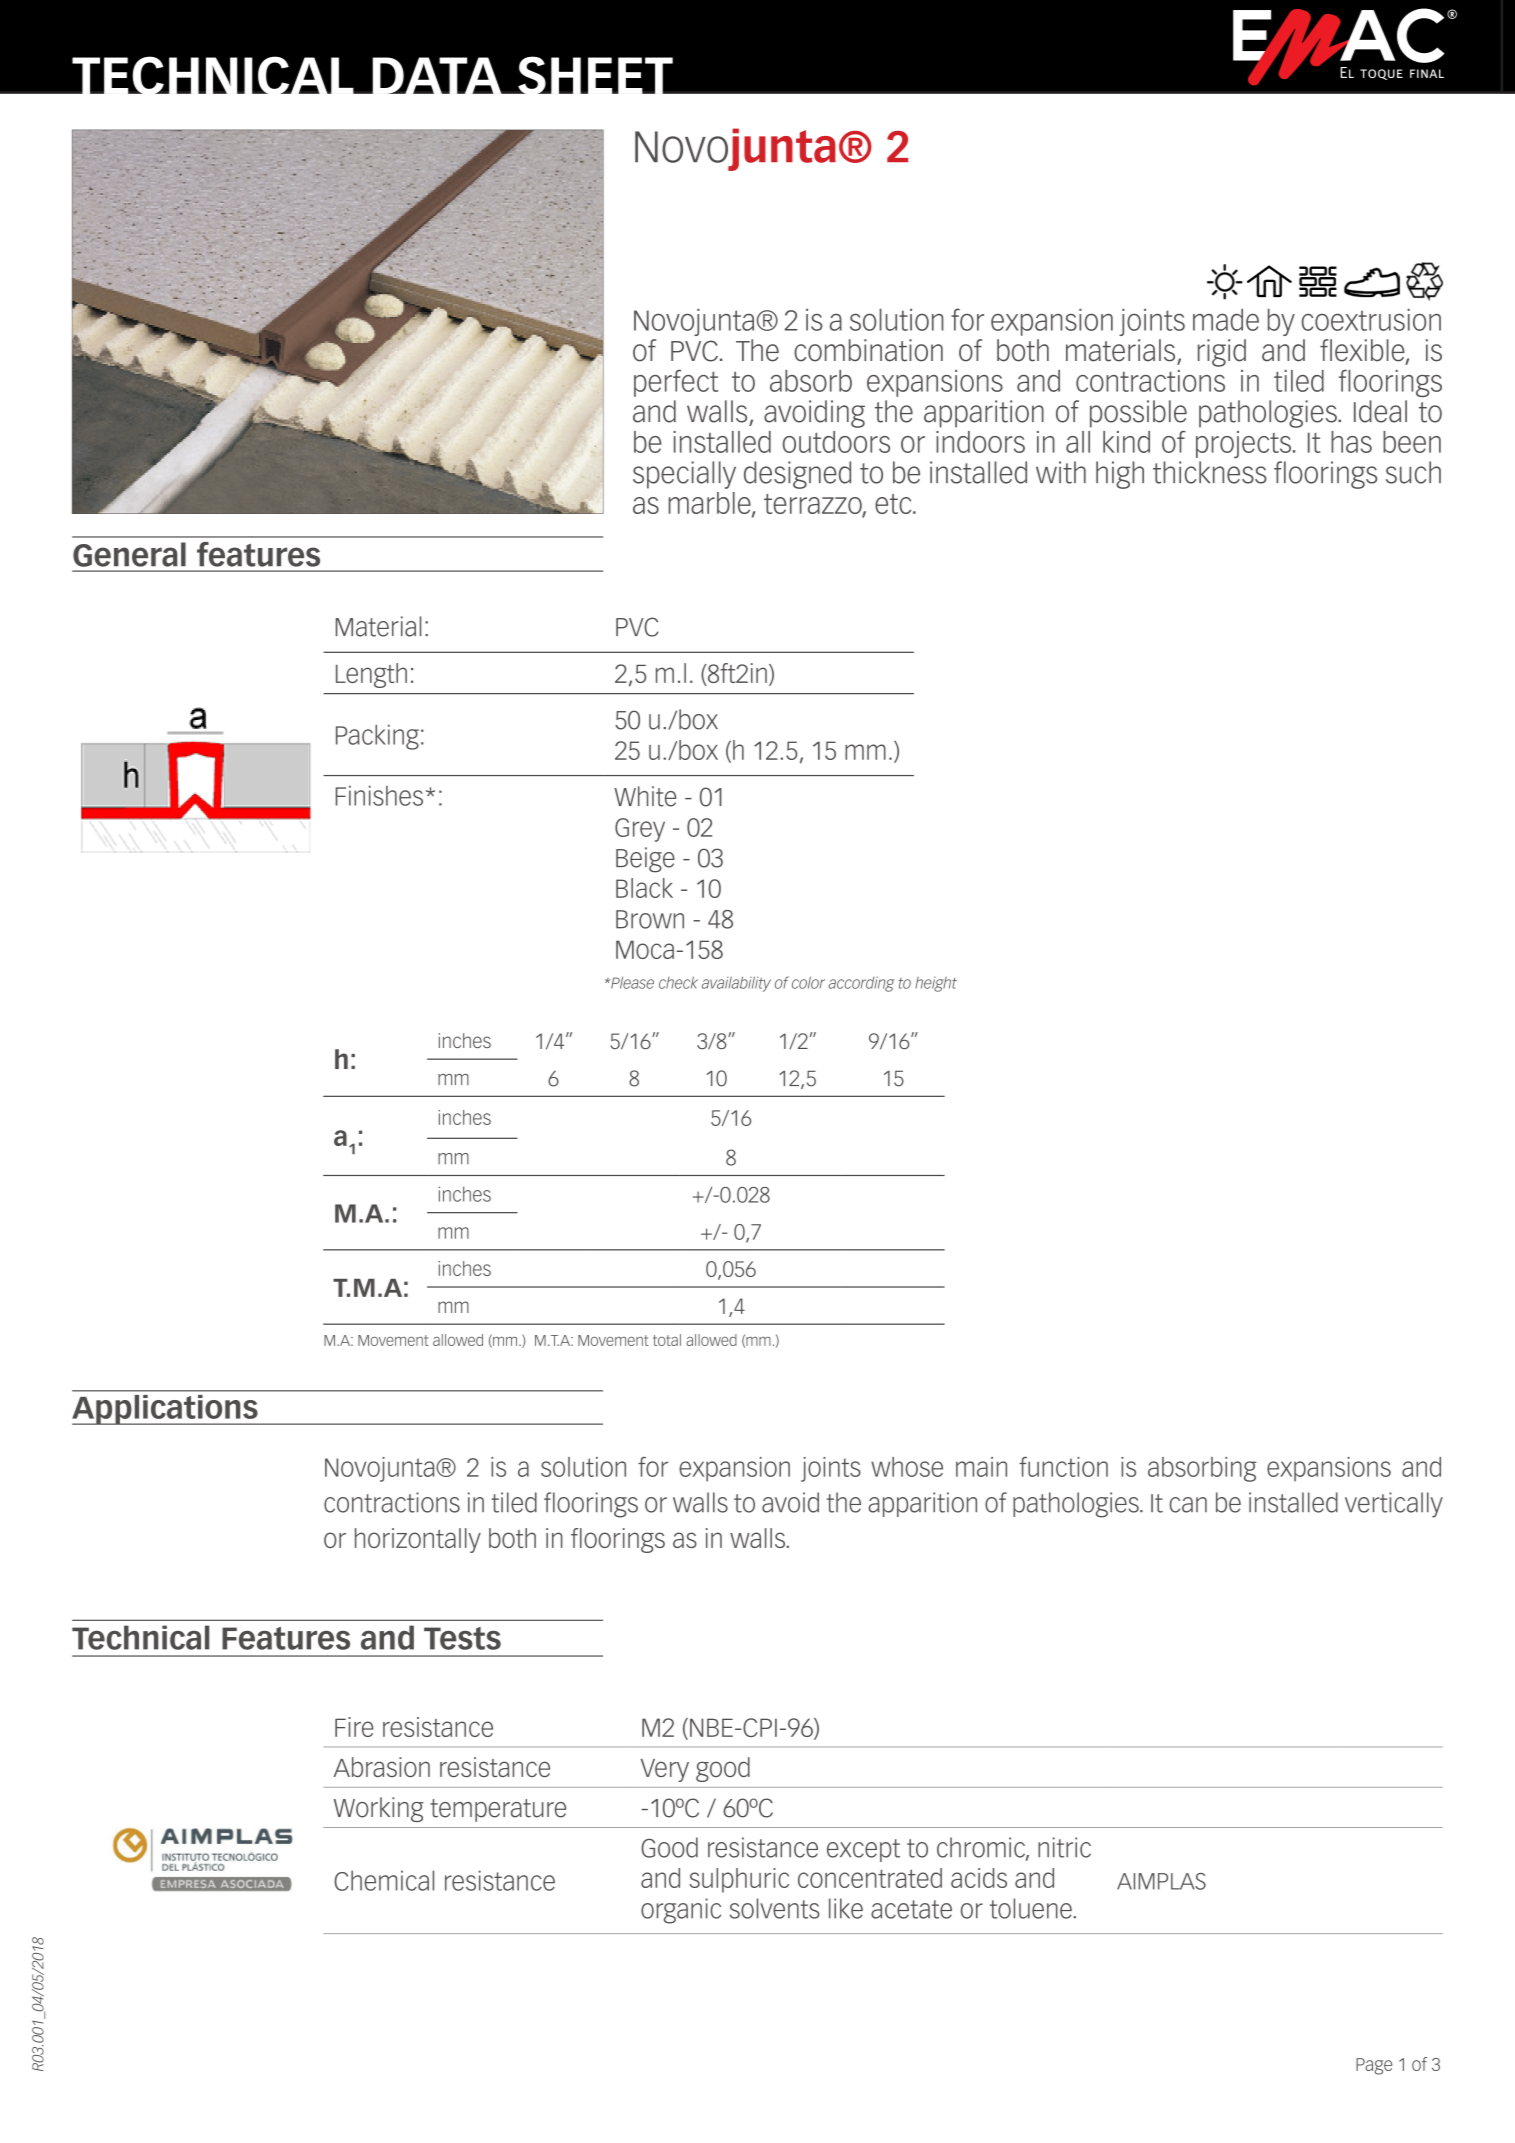 The height and width of the screenshot is (2143, 1515). Describe the element at coordinates (775, 1908) in the screenshot. I see `solvents` at that location.
